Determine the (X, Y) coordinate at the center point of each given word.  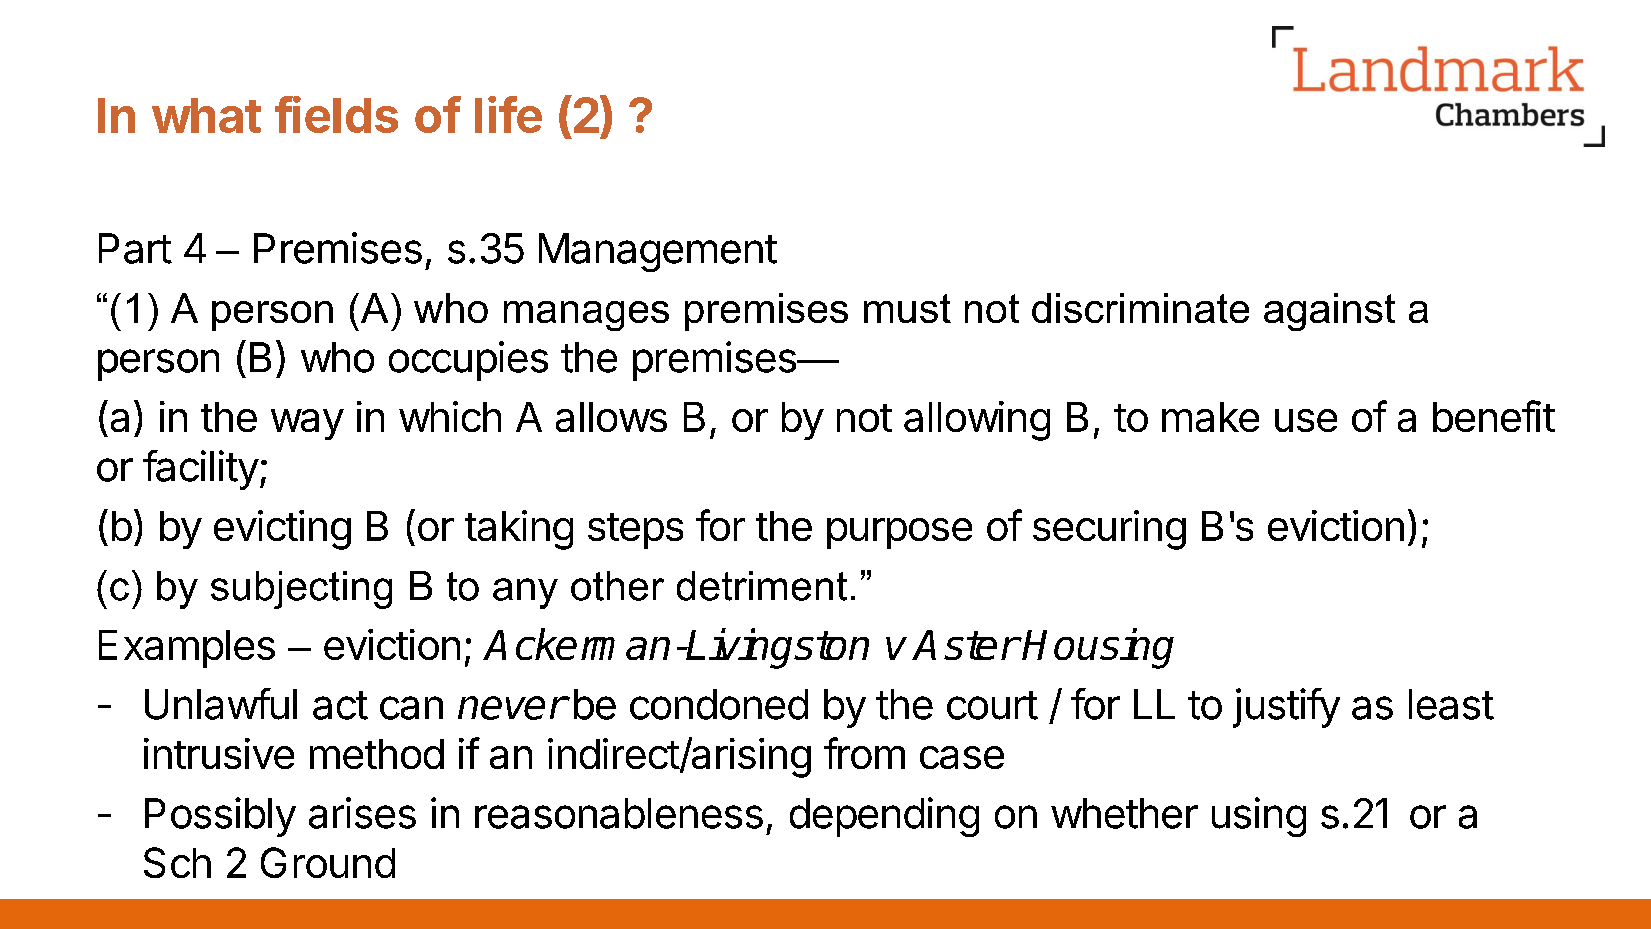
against (1329, 312)
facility (201, 470)
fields (336, 114)
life (508, 114)
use (1306, 420)
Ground (328, 862)
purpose (899, 533)
